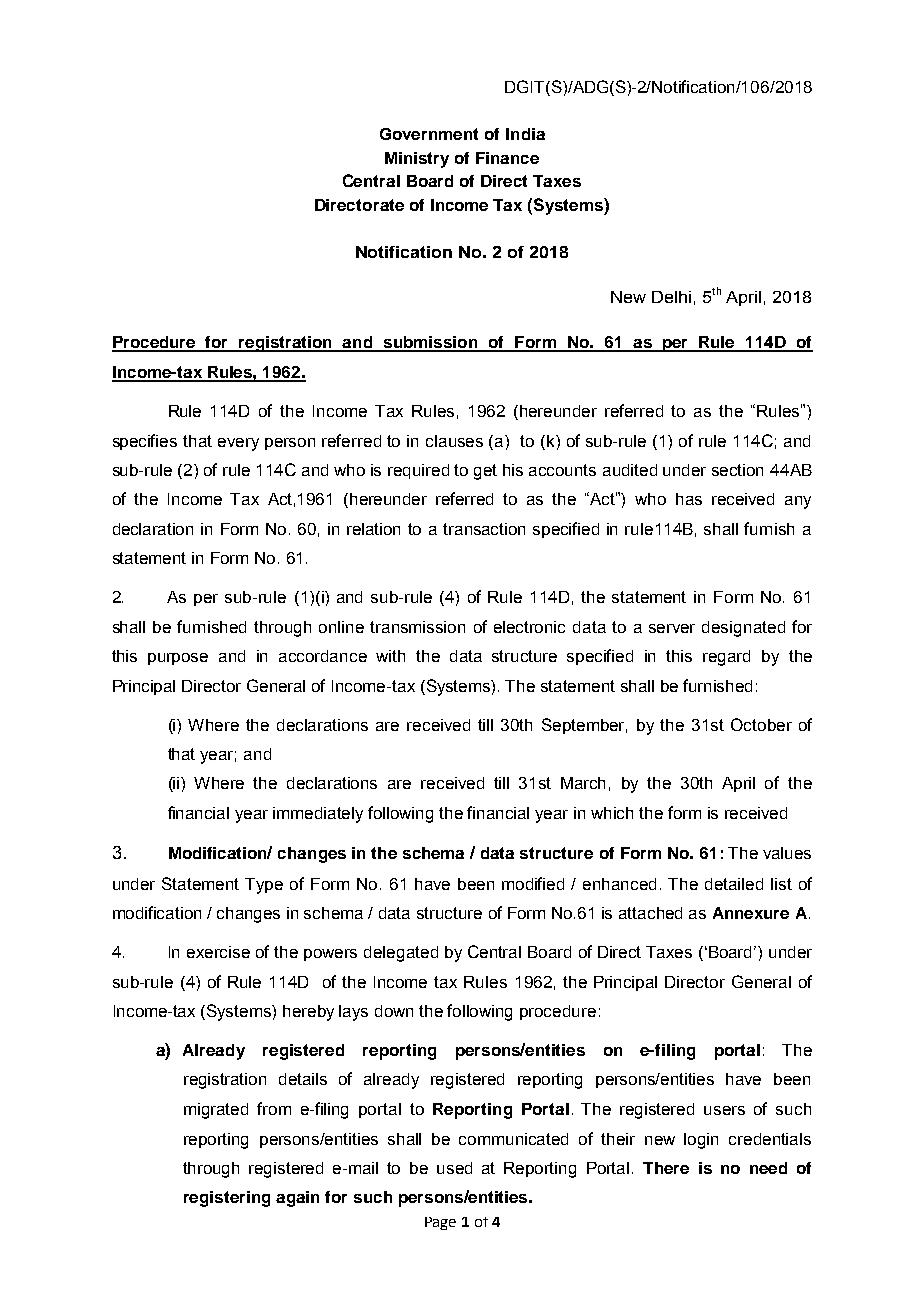  What do you see at coordinates (218, 952) in the screenshot?
I see `exercise` at bounding box center [218, 952].
